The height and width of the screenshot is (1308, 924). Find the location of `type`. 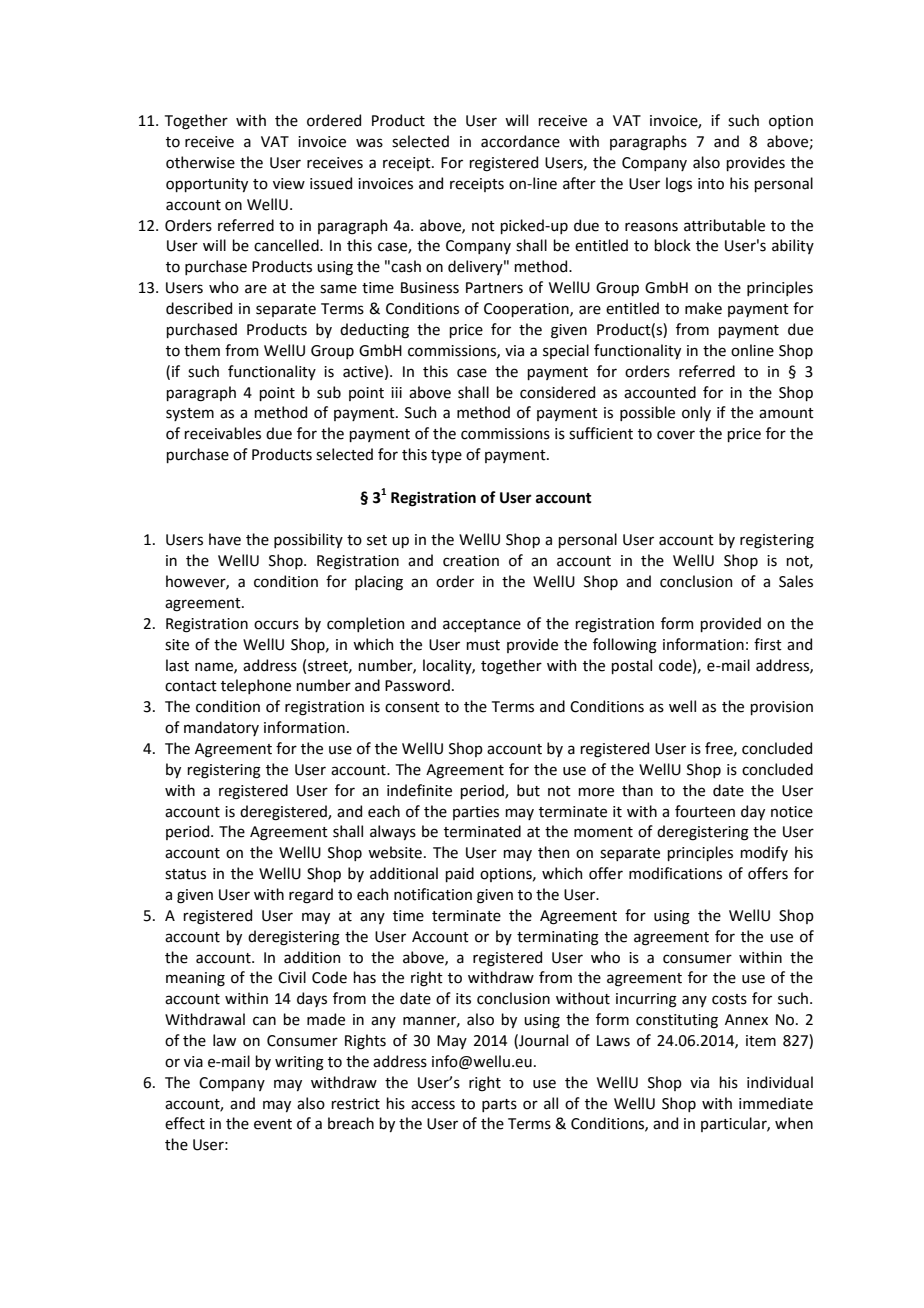

type is located at coordinates (446, 456).
